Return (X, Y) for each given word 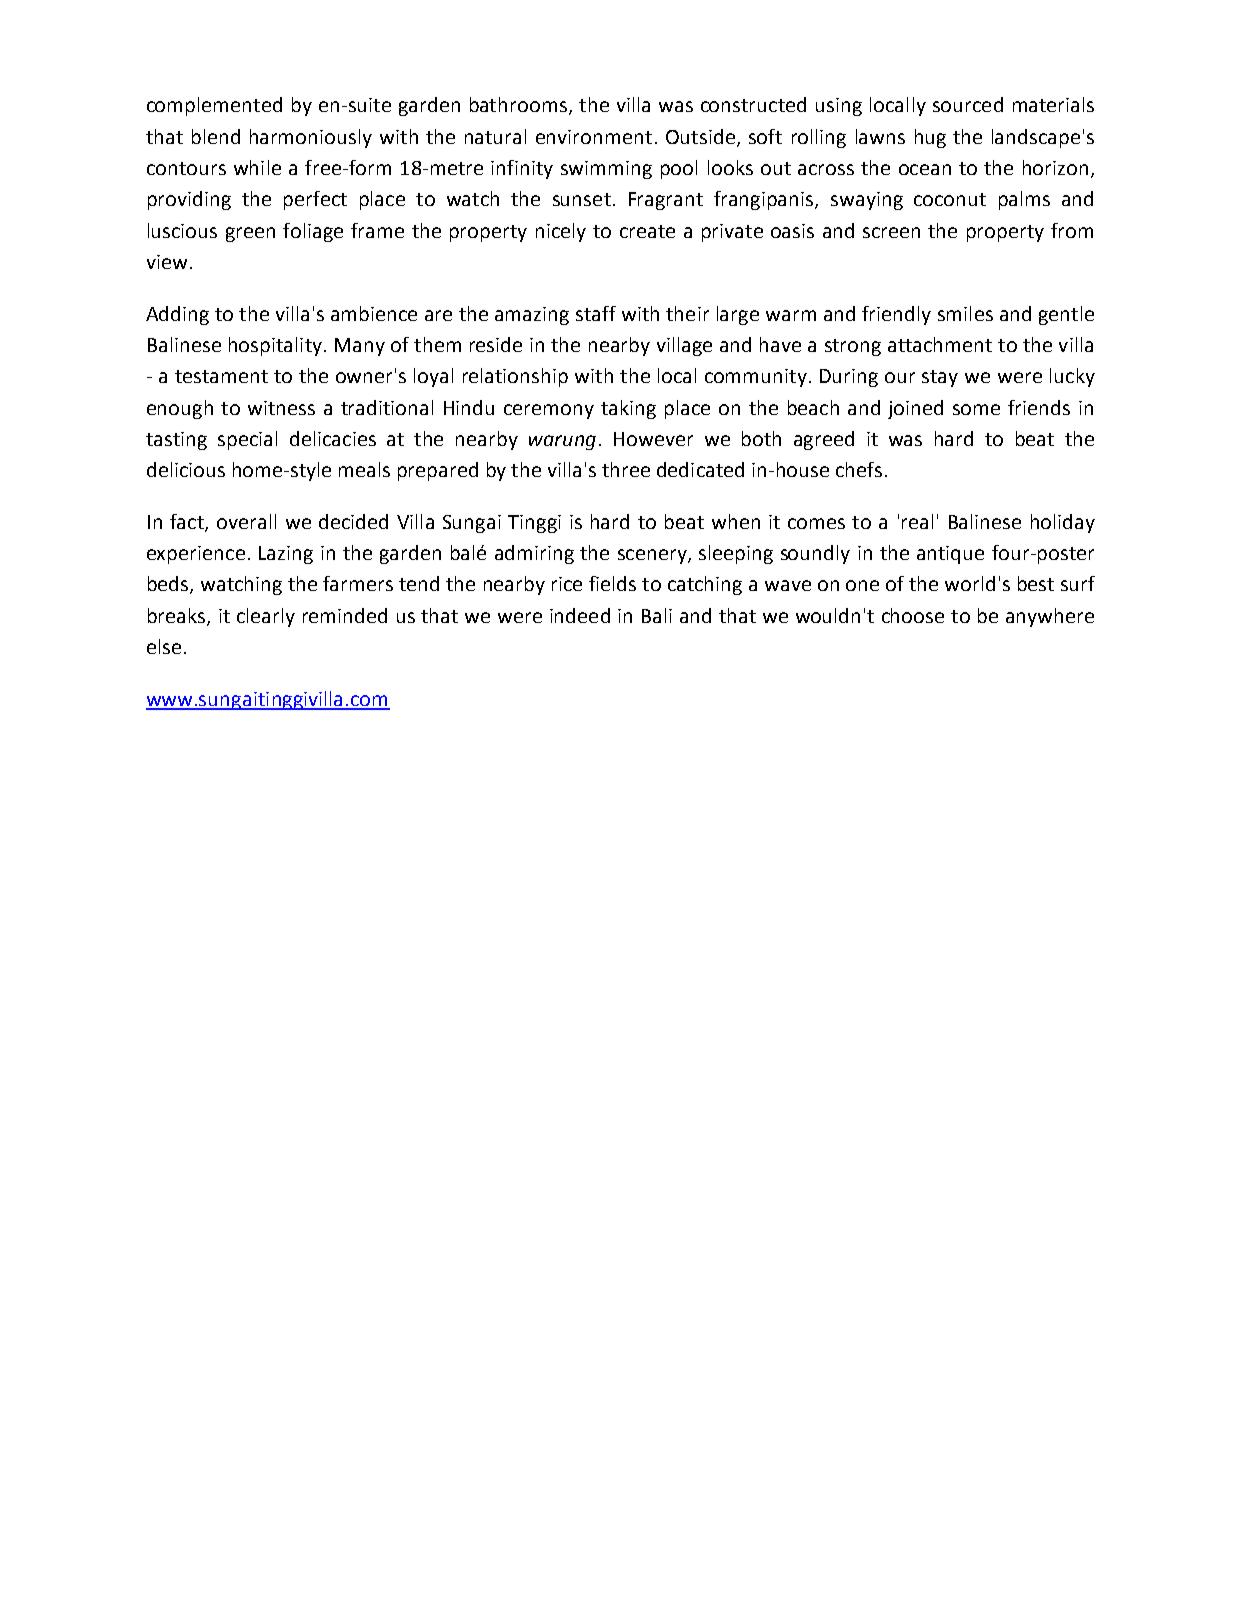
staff (596, 313)
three (626, 469)
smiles (965, 313)
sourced (968, 104)
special (247, 440)
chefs (859, 469)
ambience (374, 313)
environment (594, 137)
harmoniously (311, 138)
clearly (266, 617)
